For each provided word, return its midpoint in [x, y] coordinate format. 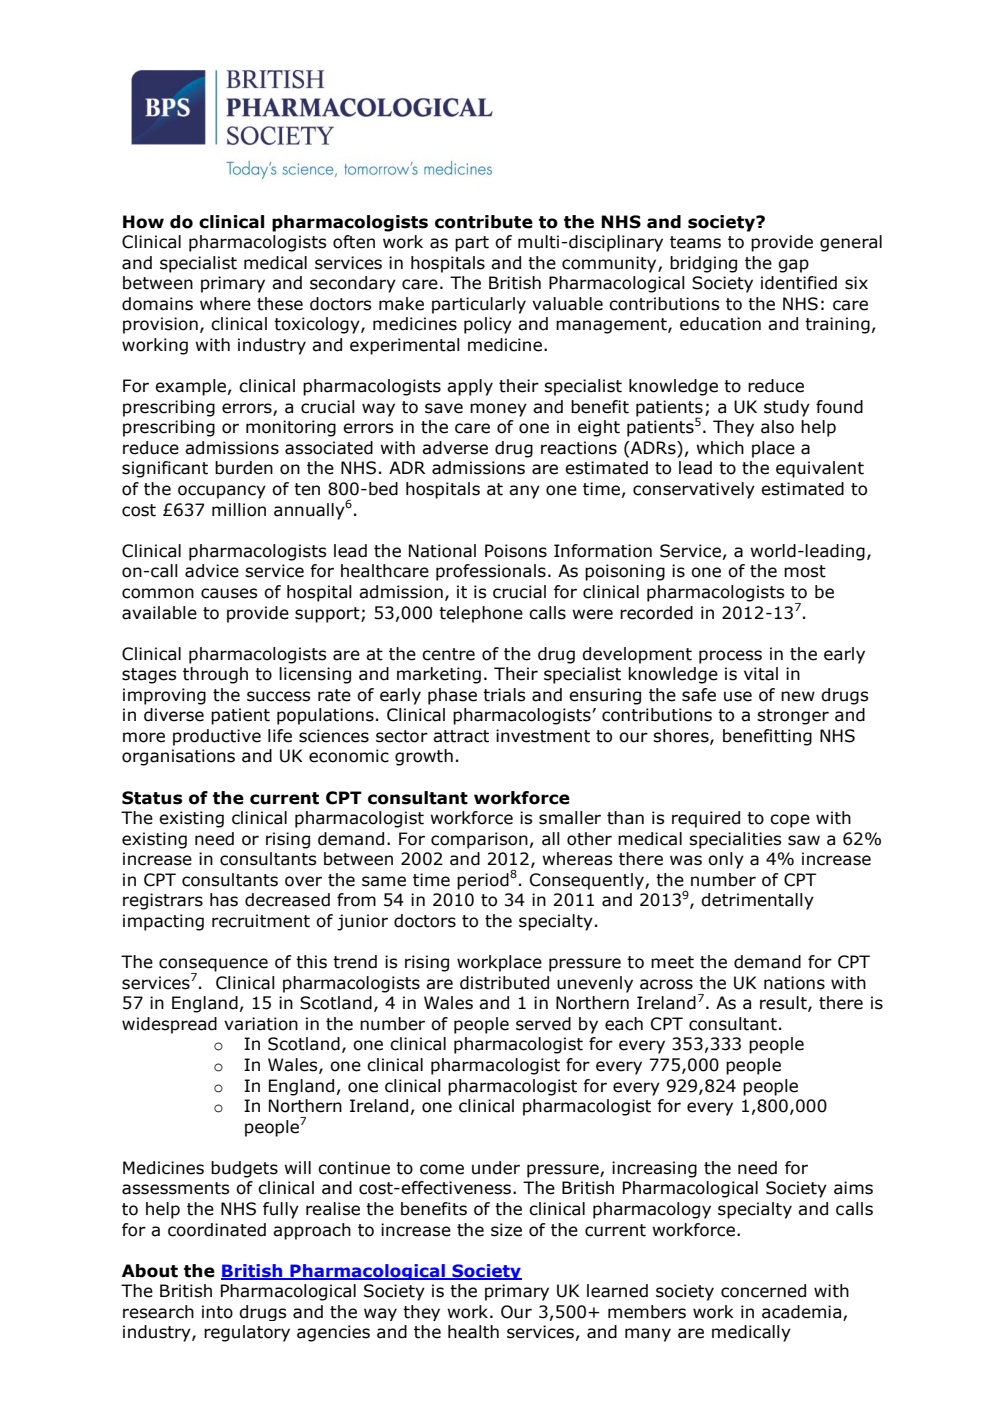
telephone [481, 614]
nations [794, 983]
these [280, 304]
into [217, 1312]
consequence [213, 966]
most [805, 571]
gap [793, 266]
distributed [504, 983]
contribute [484, 222]
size [506, 1230]
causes [229, 593]
